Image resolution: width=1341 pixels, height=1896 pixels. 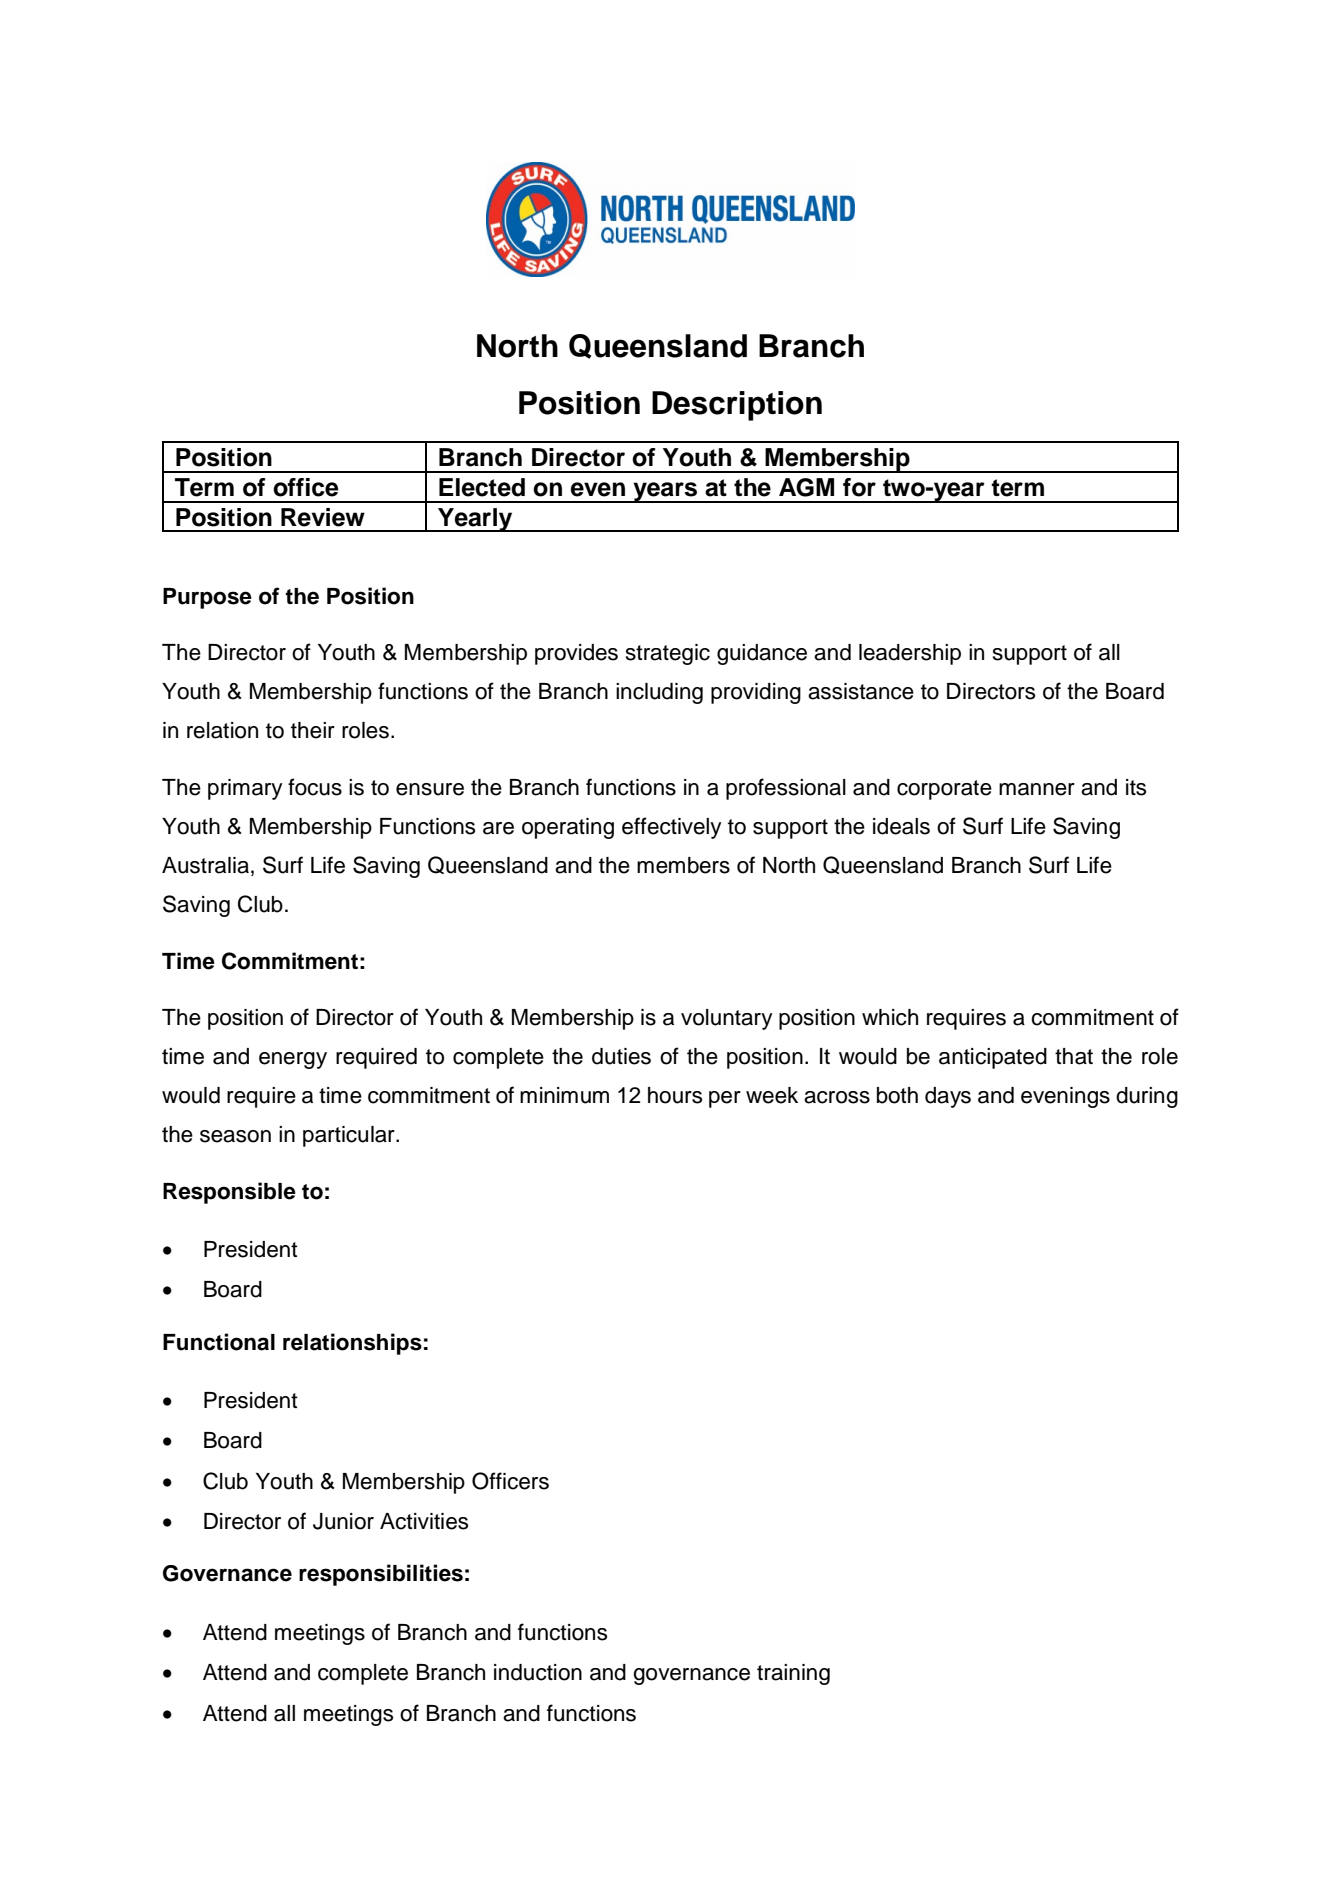 What do you see at coordinates (672, 828) in the screenshot?
I see `effectively` at bounding box center [672, 828].
